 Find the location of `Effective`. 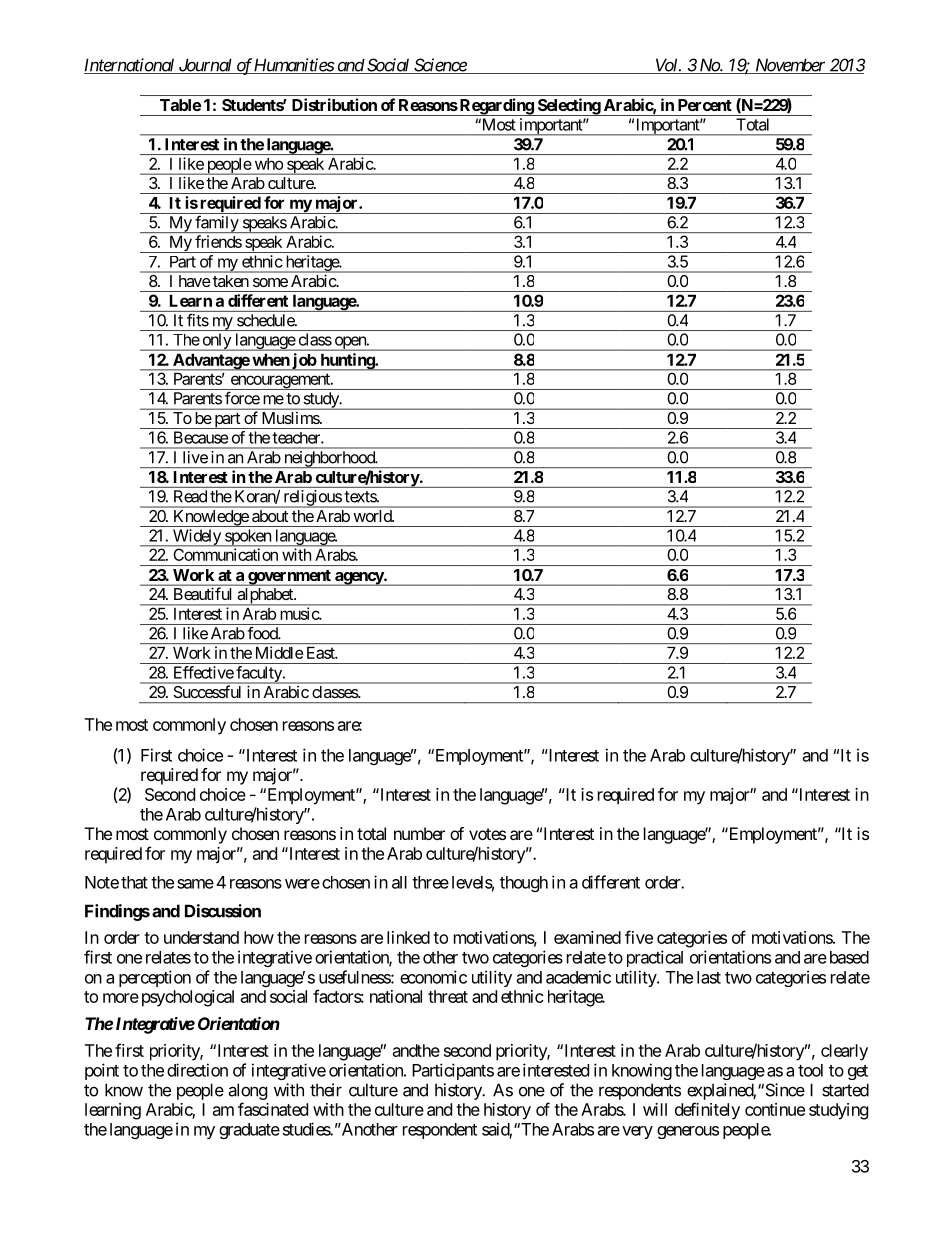

Effective is located at coordinates (204, 672).
